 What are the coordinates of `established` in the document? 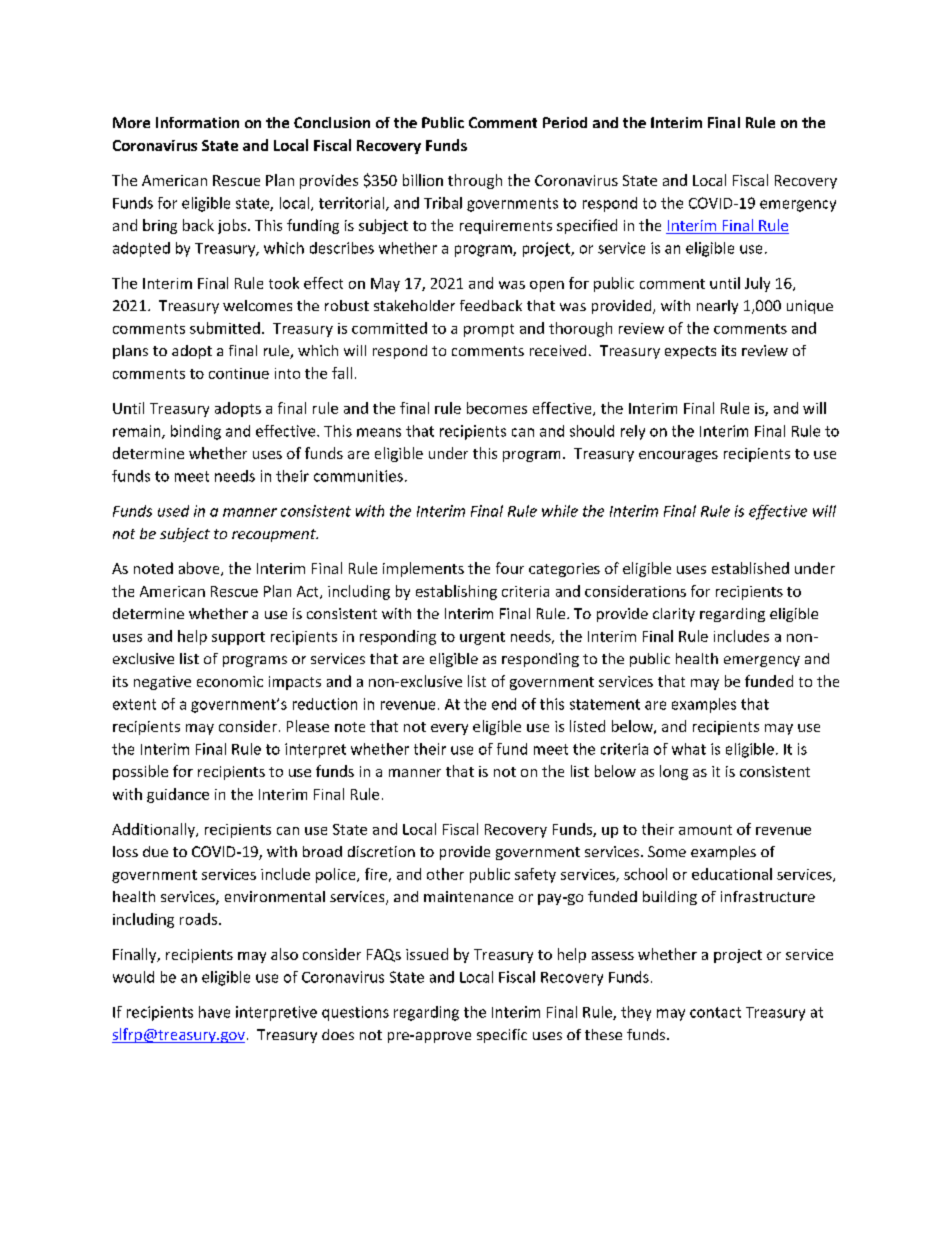 It's located at (750, 568).
